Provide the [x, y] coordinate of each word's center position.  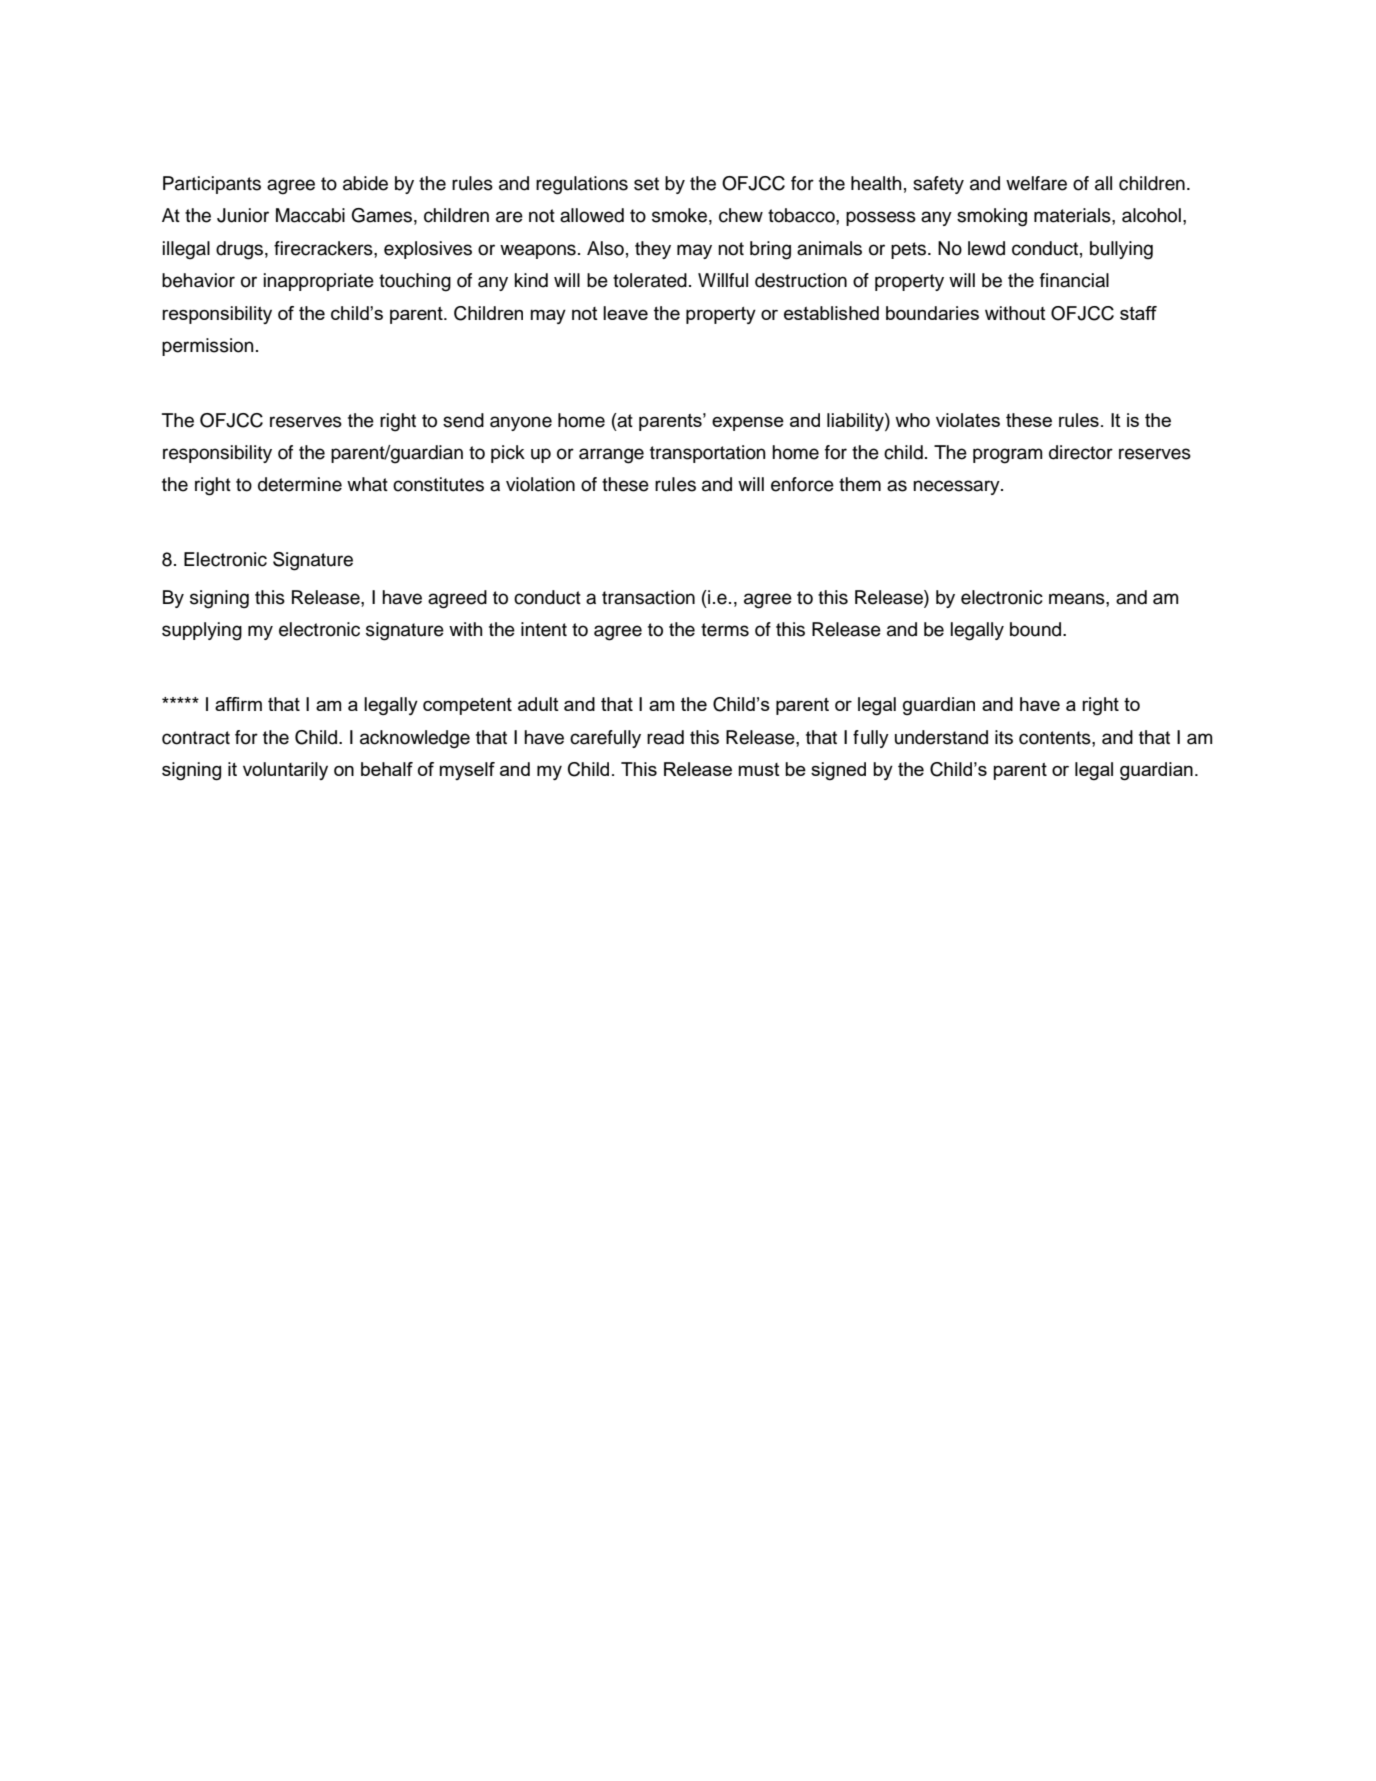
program [1007, 456]
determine [300, 484]
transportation [708, 454]
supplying [202, 631]
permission [208, 347]
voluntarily [285, 771]
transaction [648, 597]
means [1078, 599]
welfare [1036, 183]
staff [1138, 313]
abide [365, 183]
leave [625, 313]
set [646, 184]
